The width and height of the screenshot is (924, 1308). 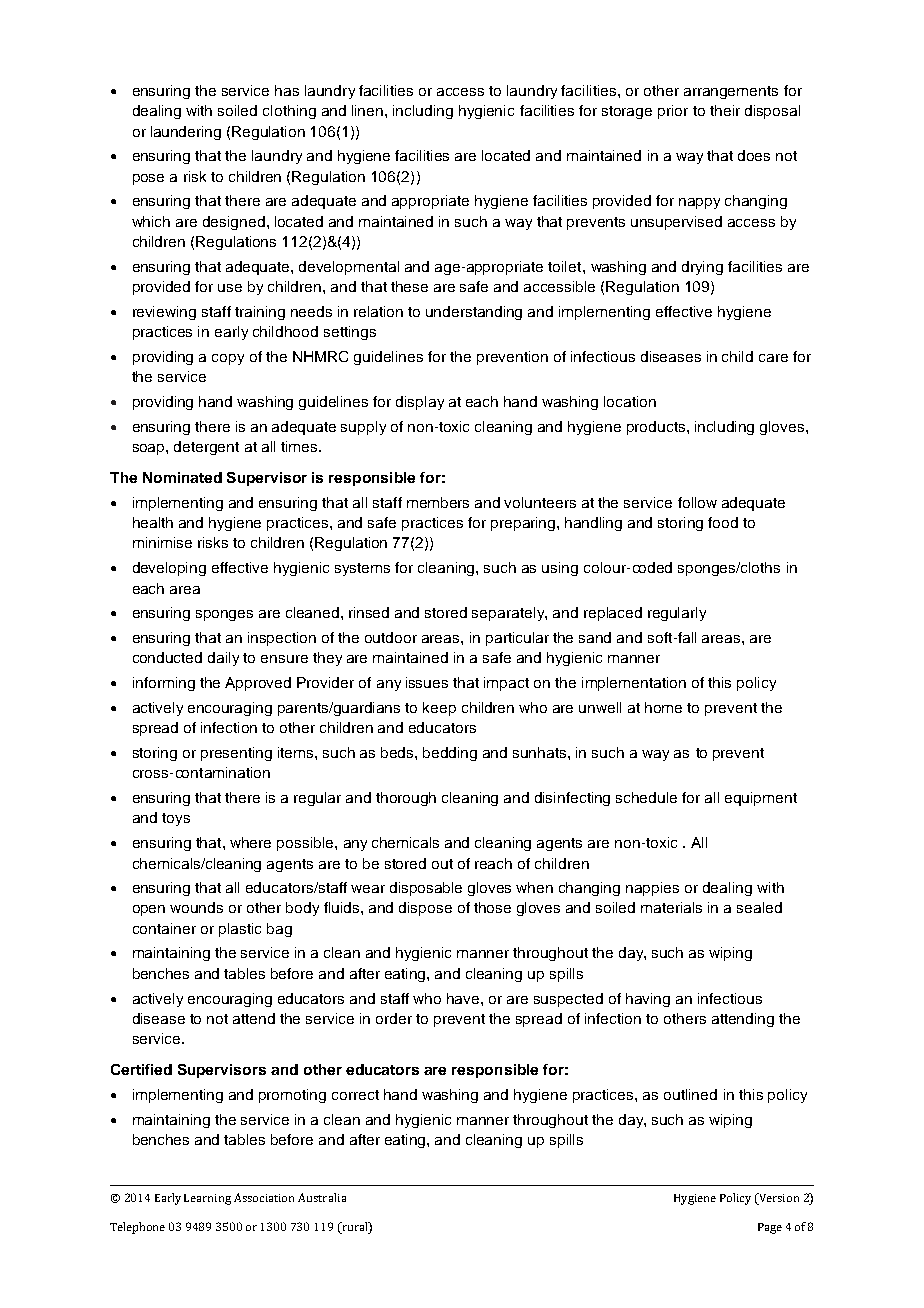 I want to click on copy, so click(x=228, y=359).
